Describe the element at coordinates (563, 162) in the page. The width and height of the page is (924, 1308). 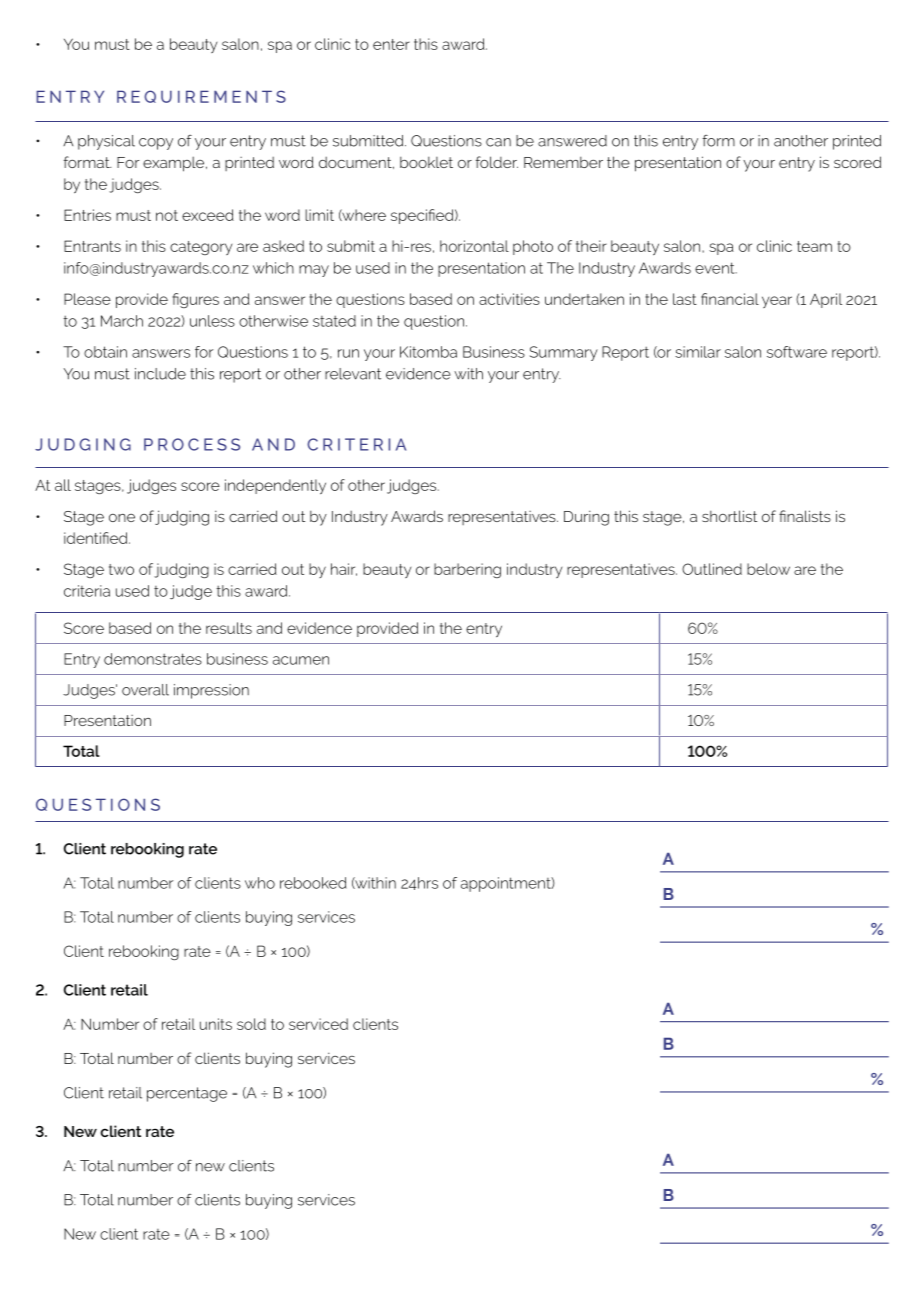
I see `Remember` at that location.
